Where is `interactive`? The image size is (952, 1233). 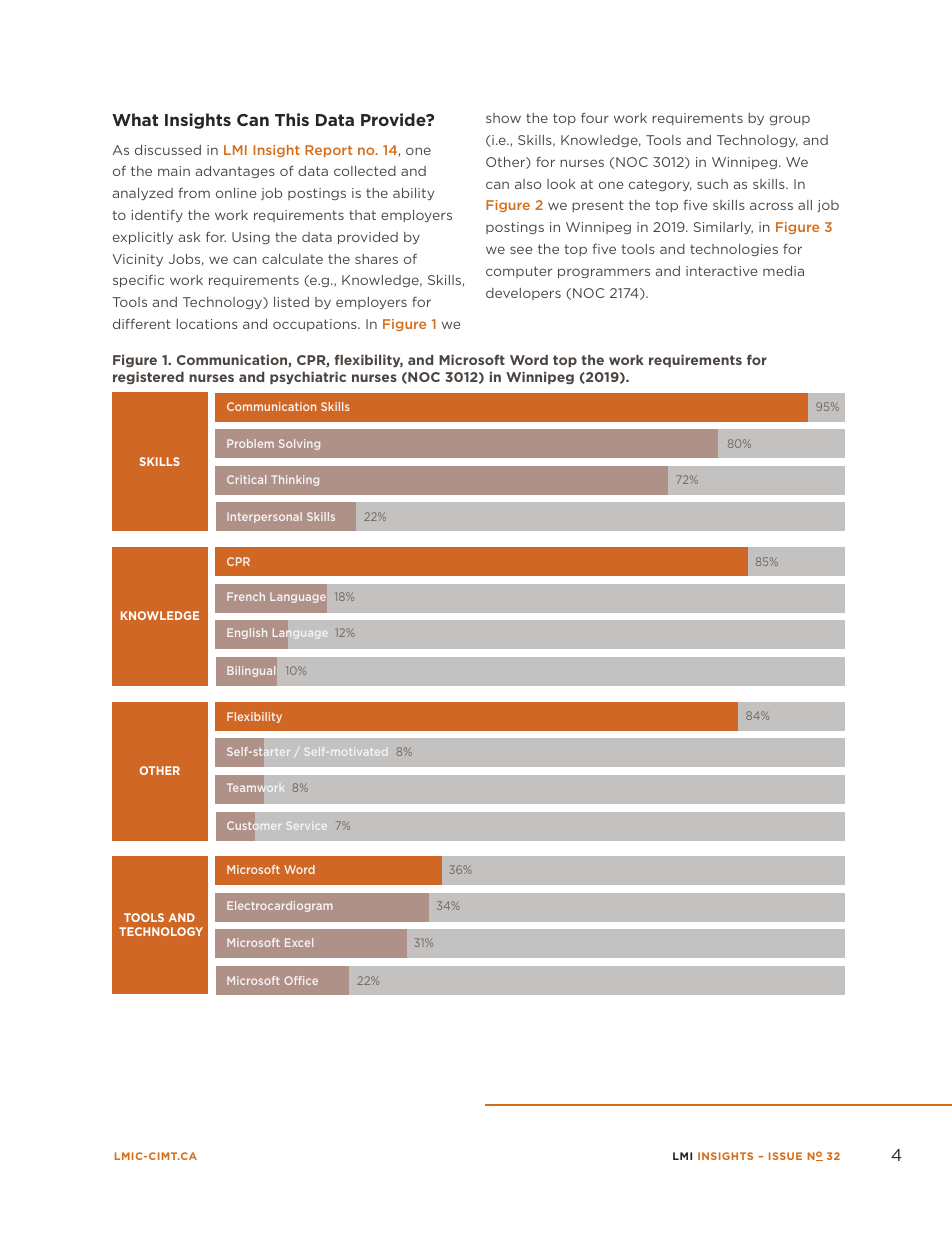 interactive is located at coordinates (722, 271).
